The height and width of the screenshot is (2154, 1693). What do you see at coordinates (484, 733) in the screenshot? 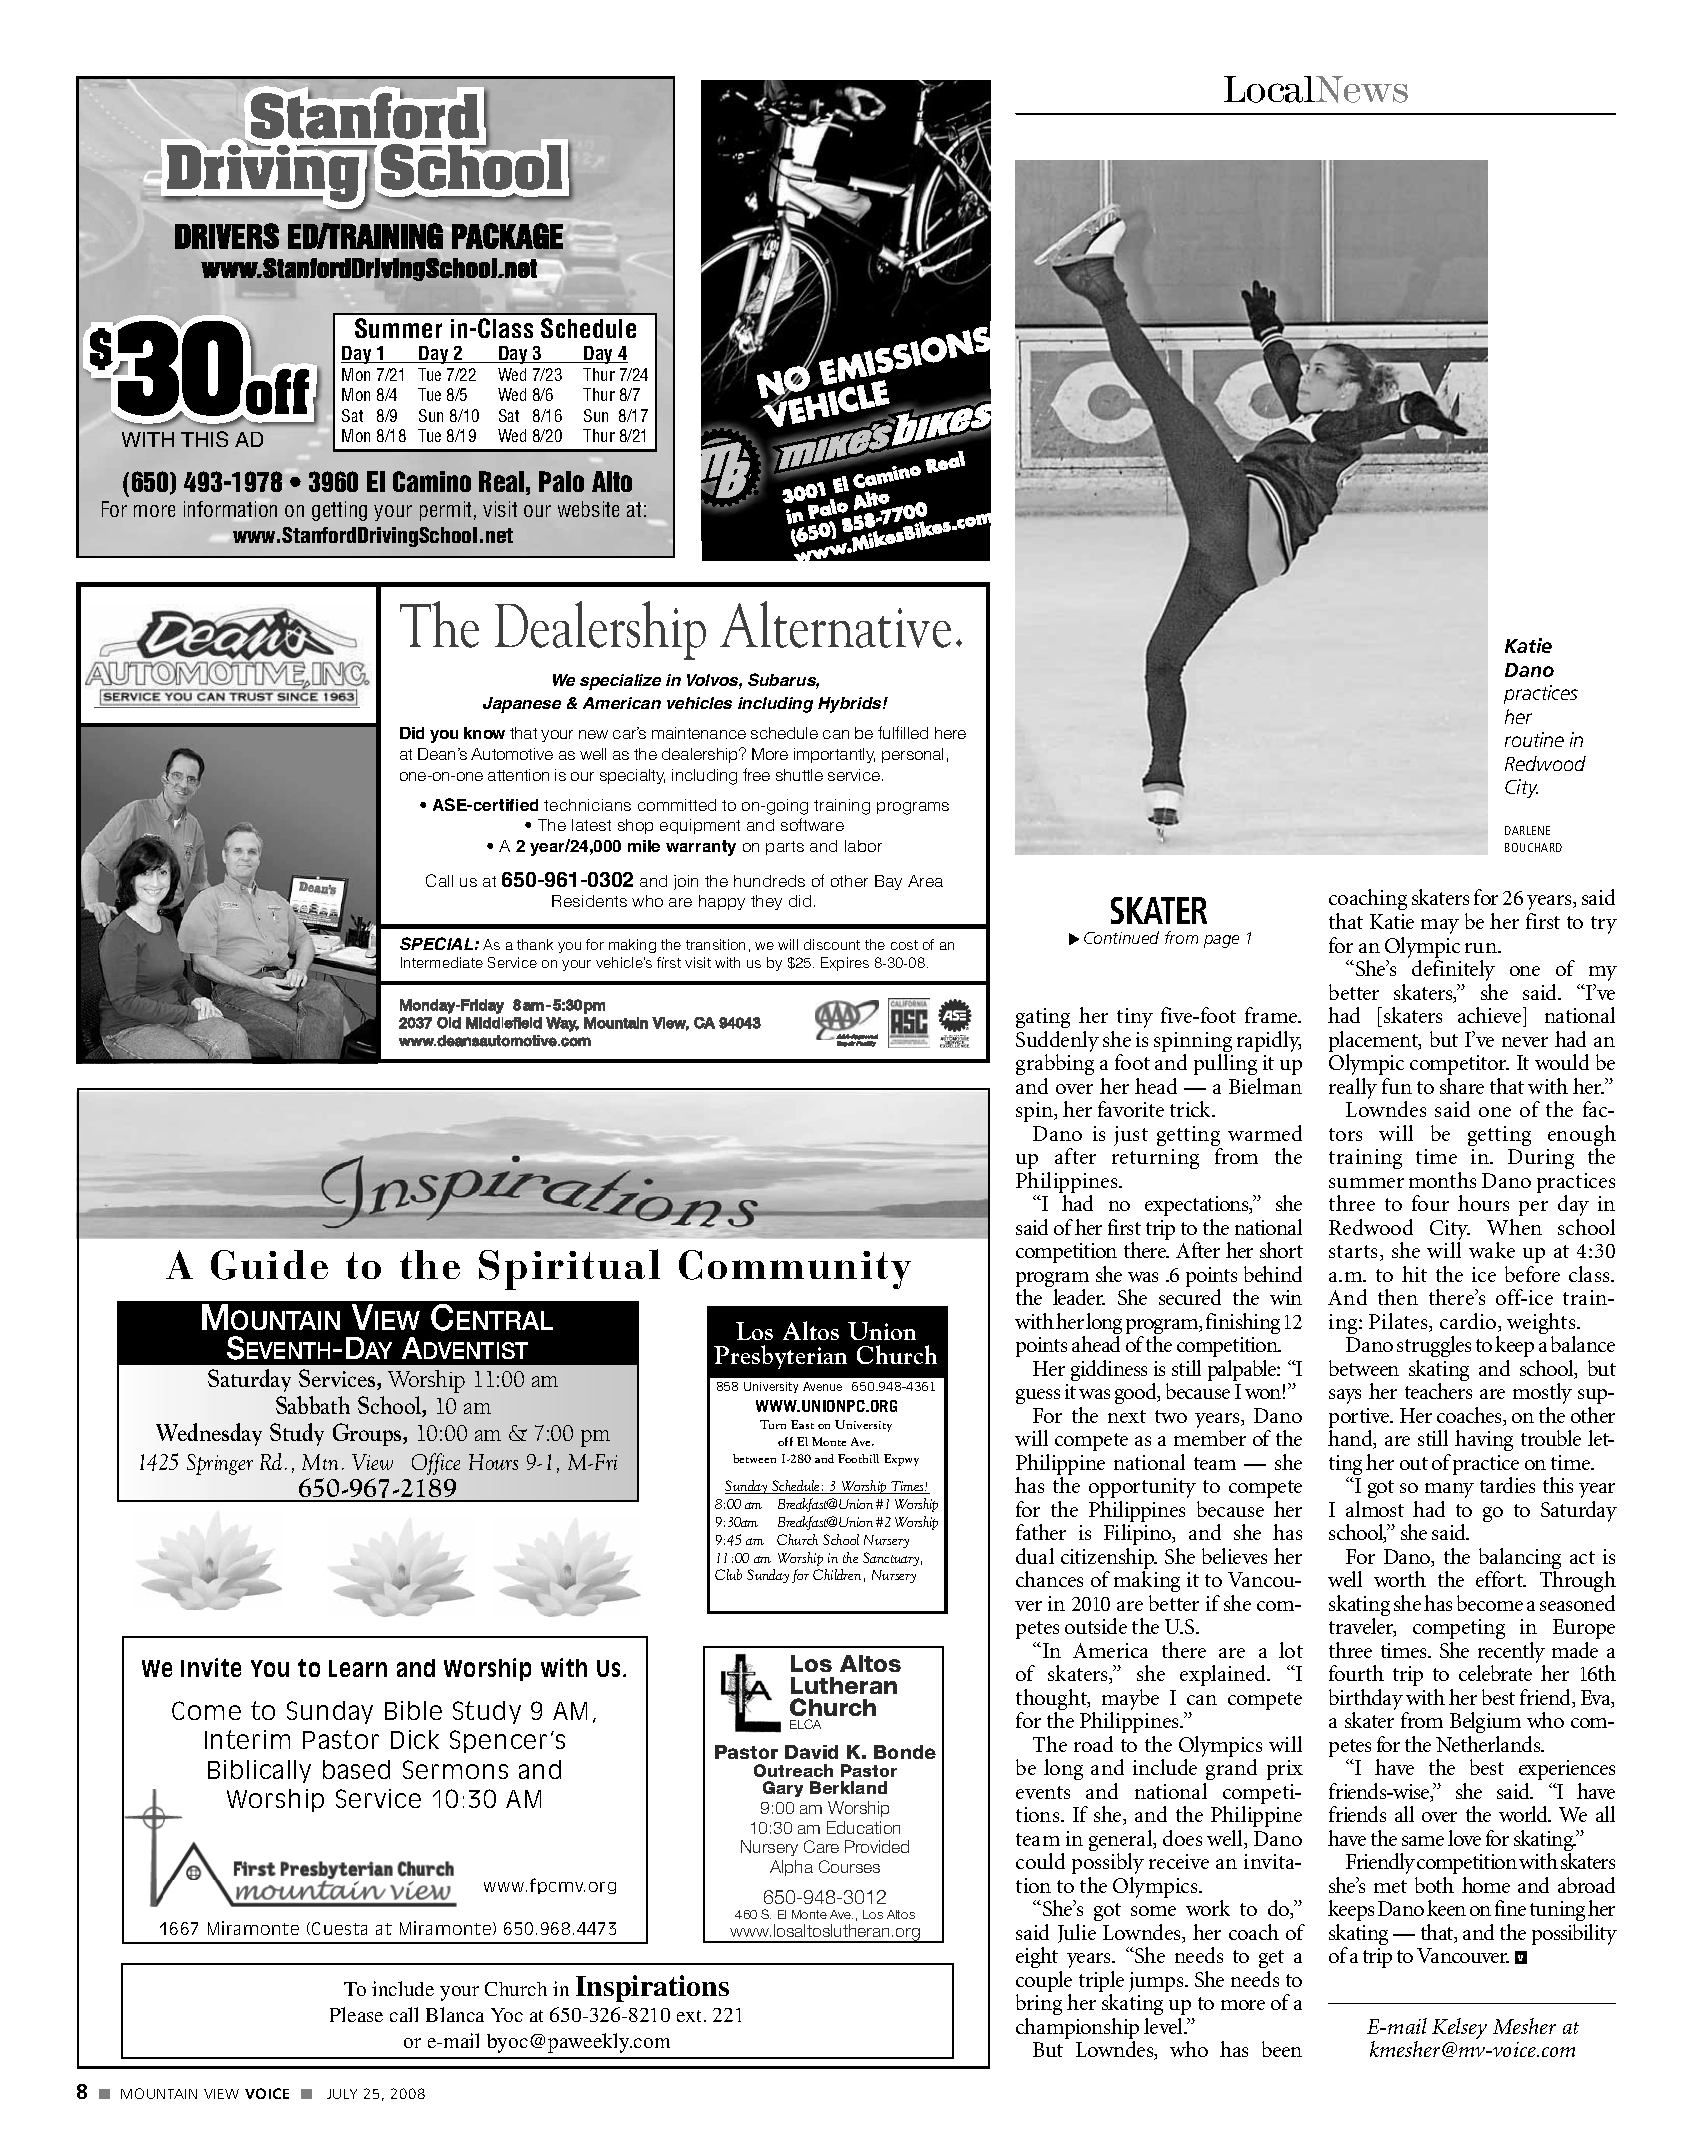
I see `know` at bounding box center [484, 733].
